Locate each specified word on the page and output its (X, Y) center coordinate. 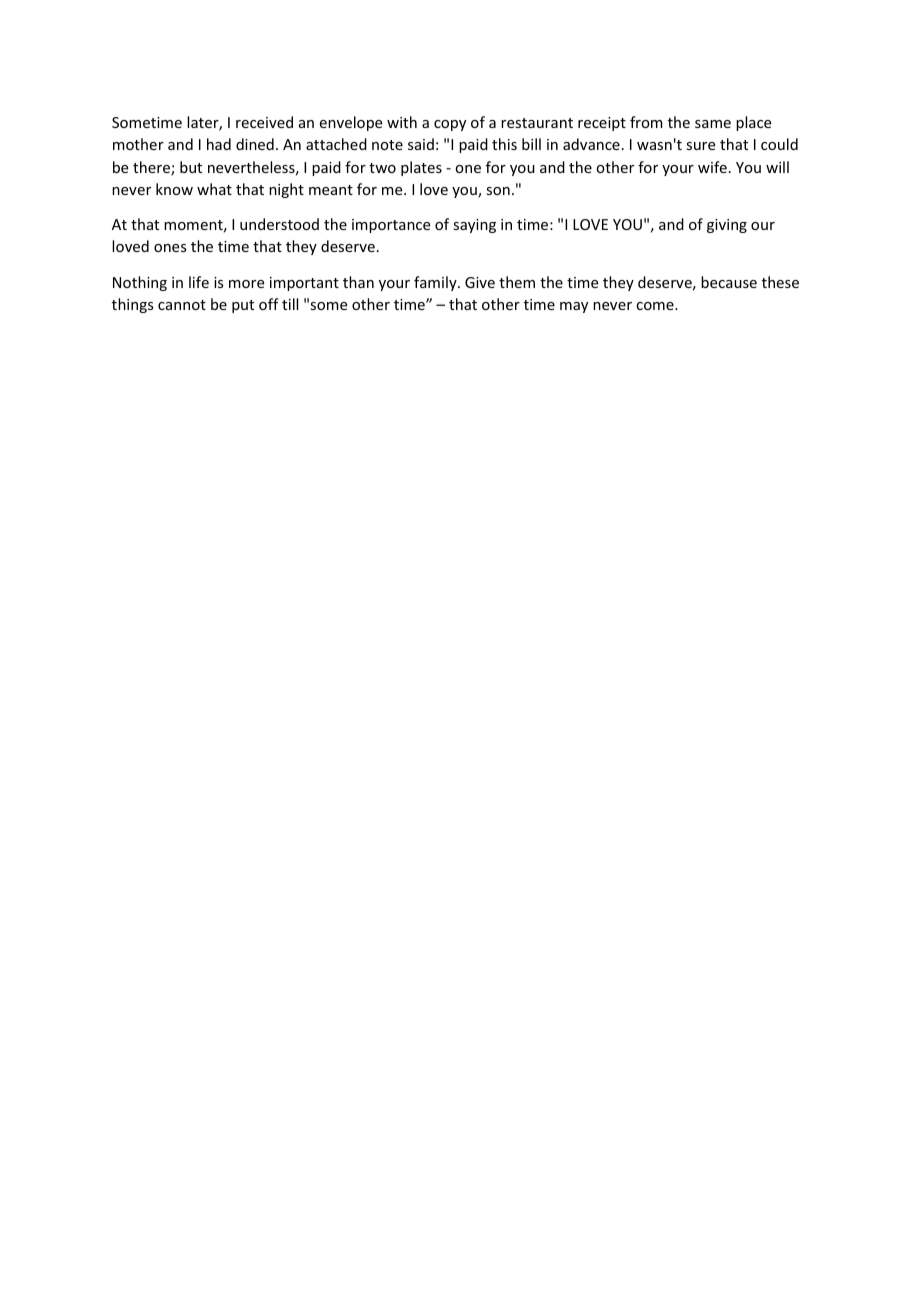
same (713, 124)
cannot (182, 305)
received (264, 122)
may (574, 307)
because (729, 282)
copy (450, 125)
